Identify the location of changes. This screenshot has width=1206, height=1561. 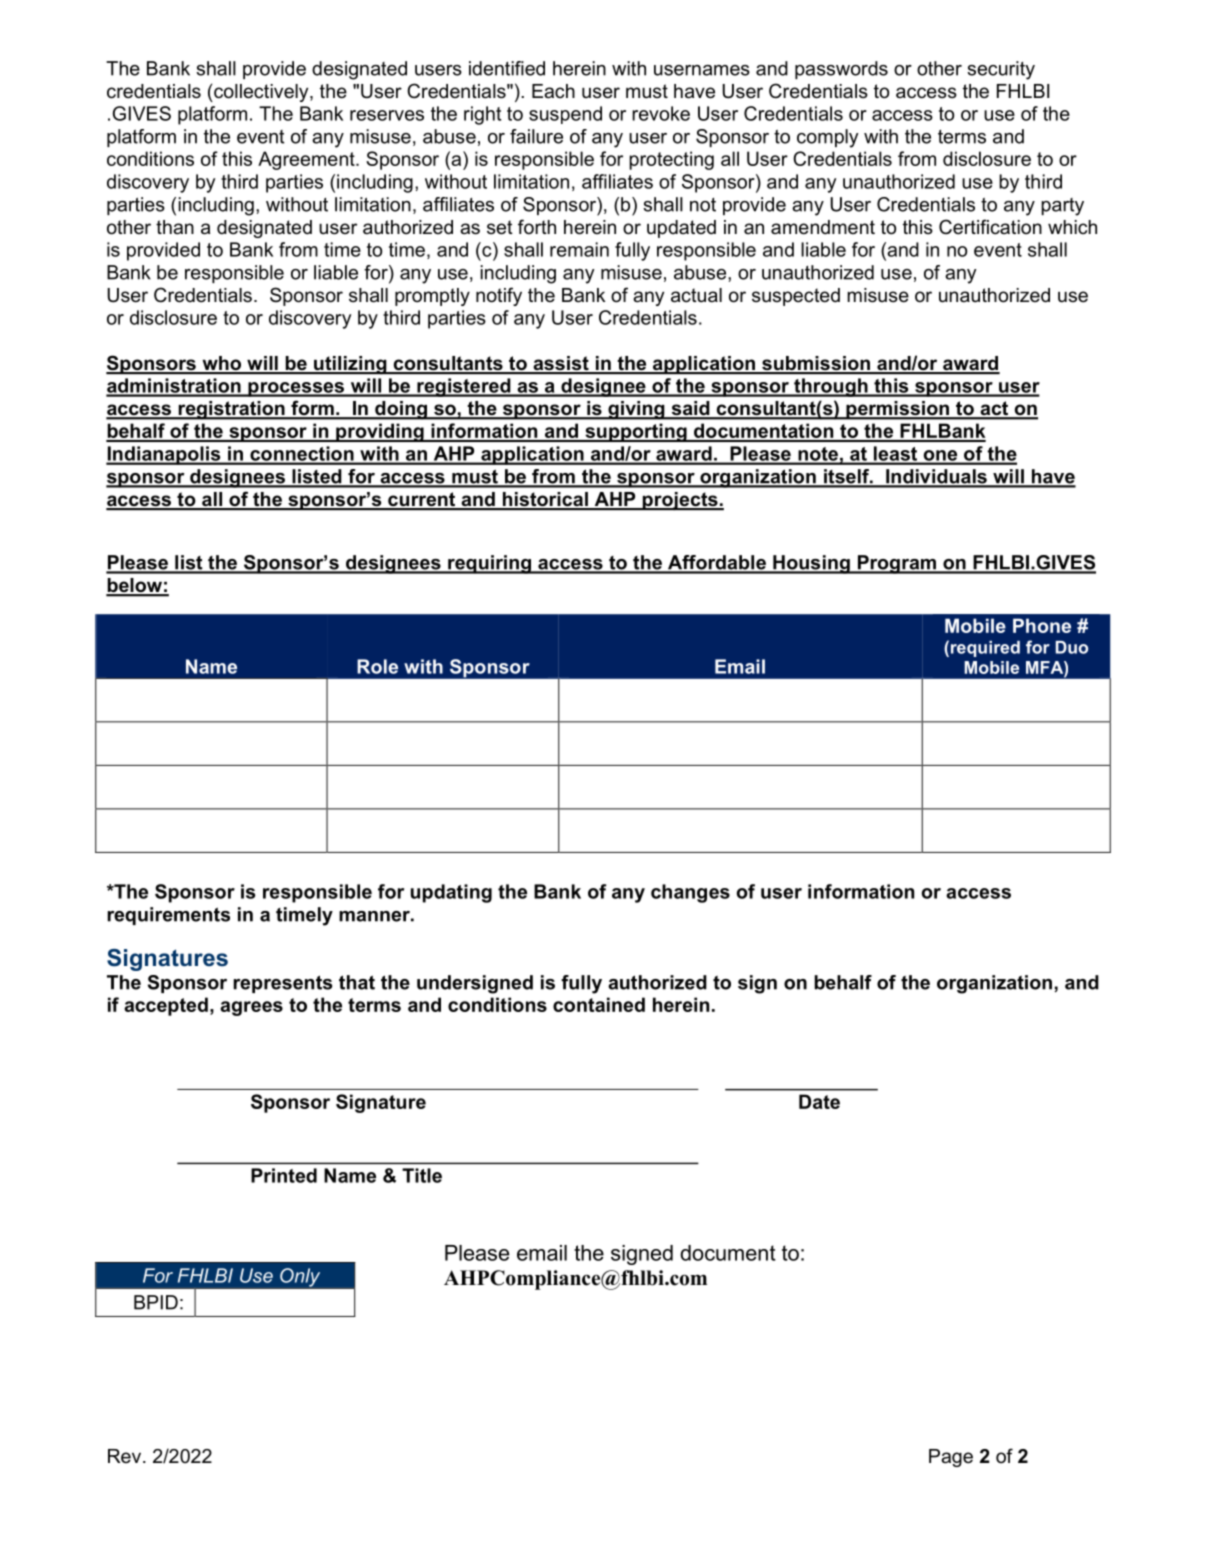
(690, 893).
